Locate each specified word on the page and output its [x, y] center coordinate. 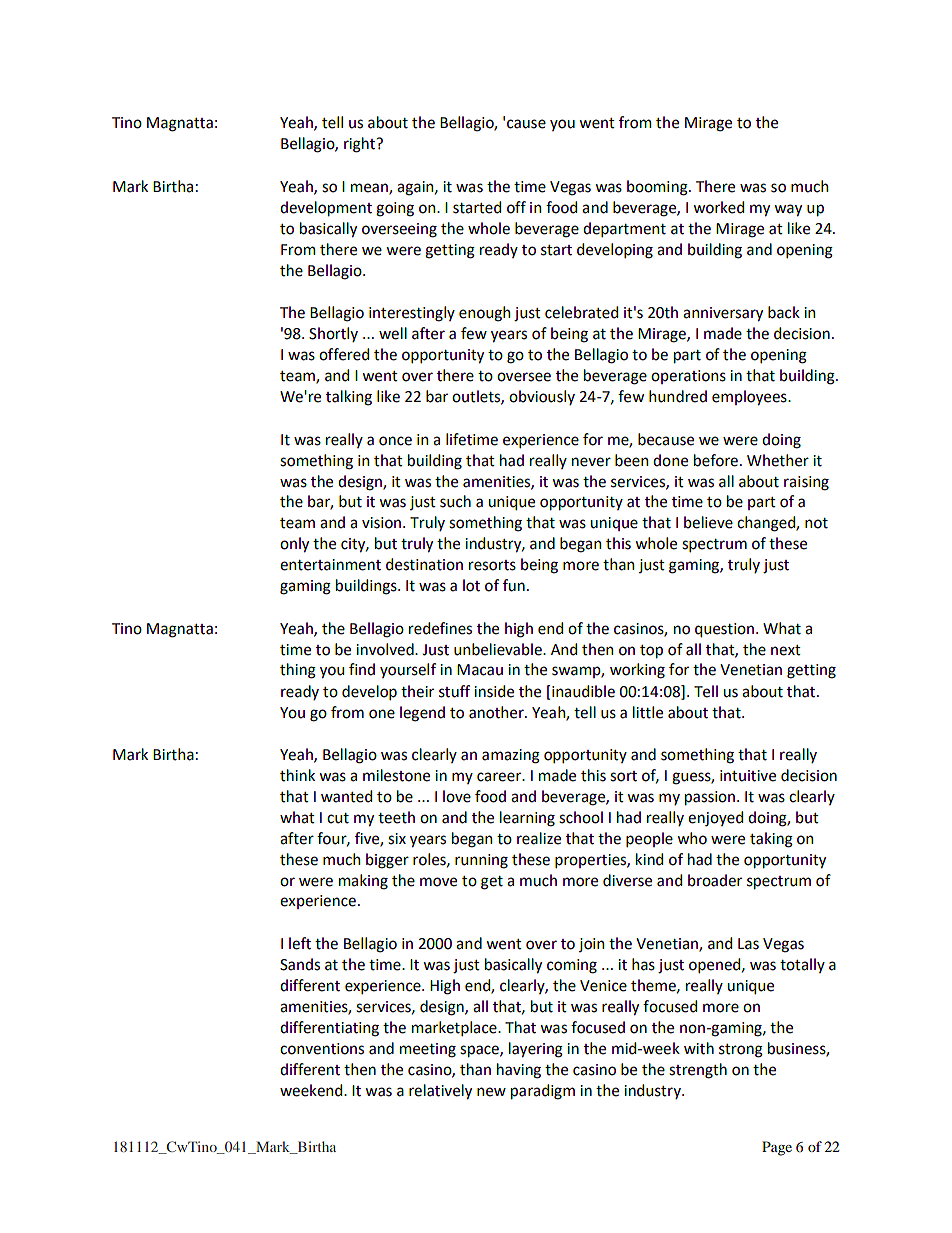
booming [658, 188]
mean [370, 189]
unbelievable [499, 649]
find [362, 669]
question [724, 630]
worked [718, 207]
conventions [322, 1049]
